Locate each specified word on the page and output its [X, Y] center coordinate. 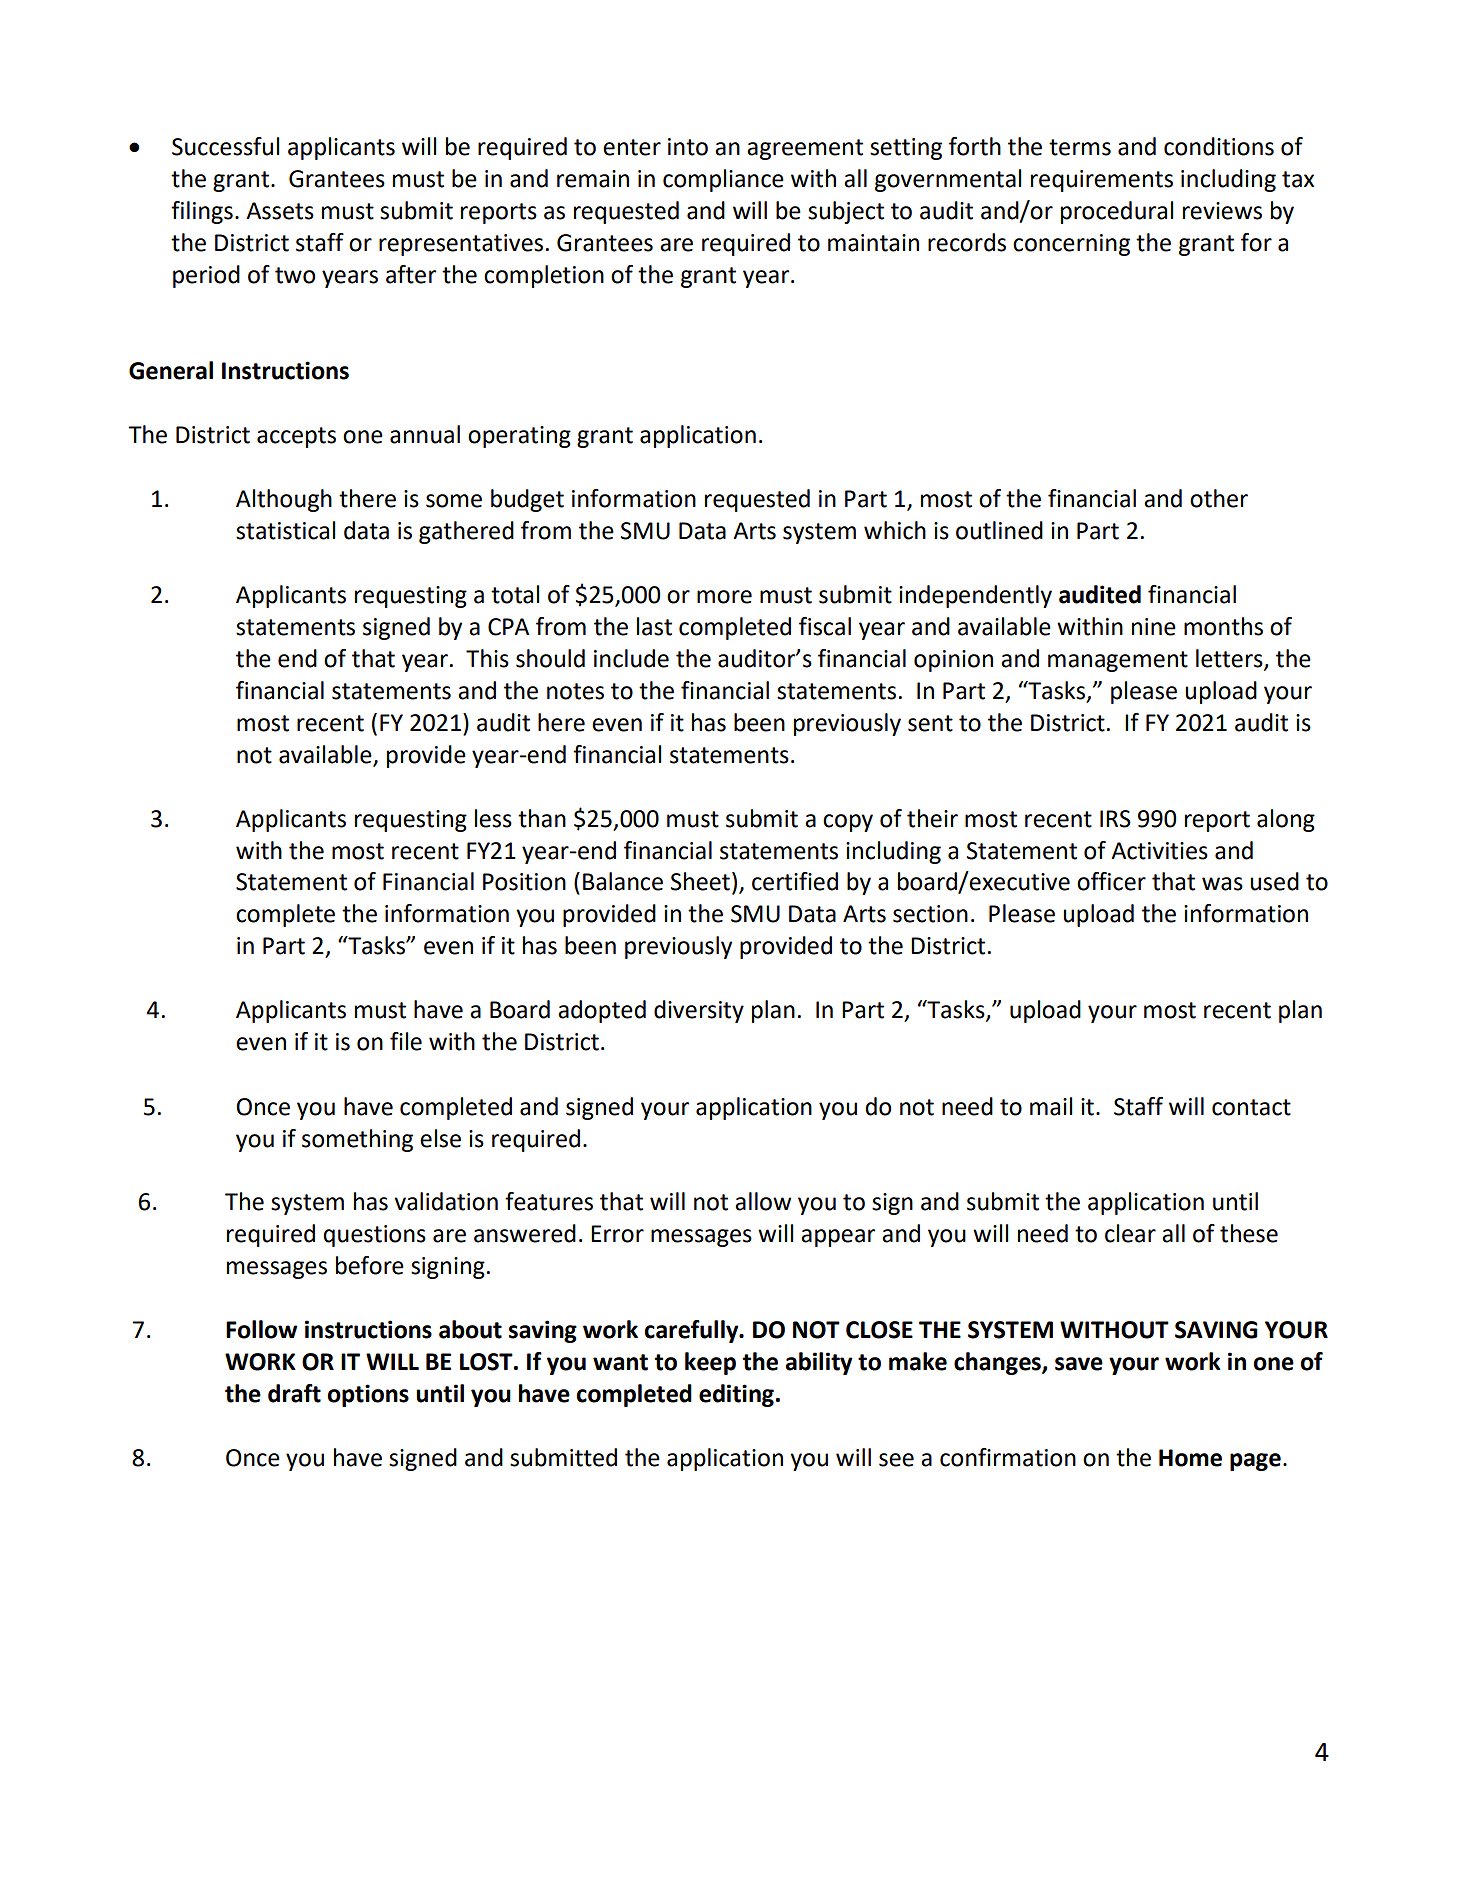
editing [736, 1395]
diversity [699, 1011]
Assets [280, 211]
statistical [286, 530]
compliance [723, 180]
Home [1190, 1458]
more [724, 597]
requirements [1102, 181]
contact [1251, 1107]
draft [294, 1393]
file [406, 1041]
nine [1154, 627]
